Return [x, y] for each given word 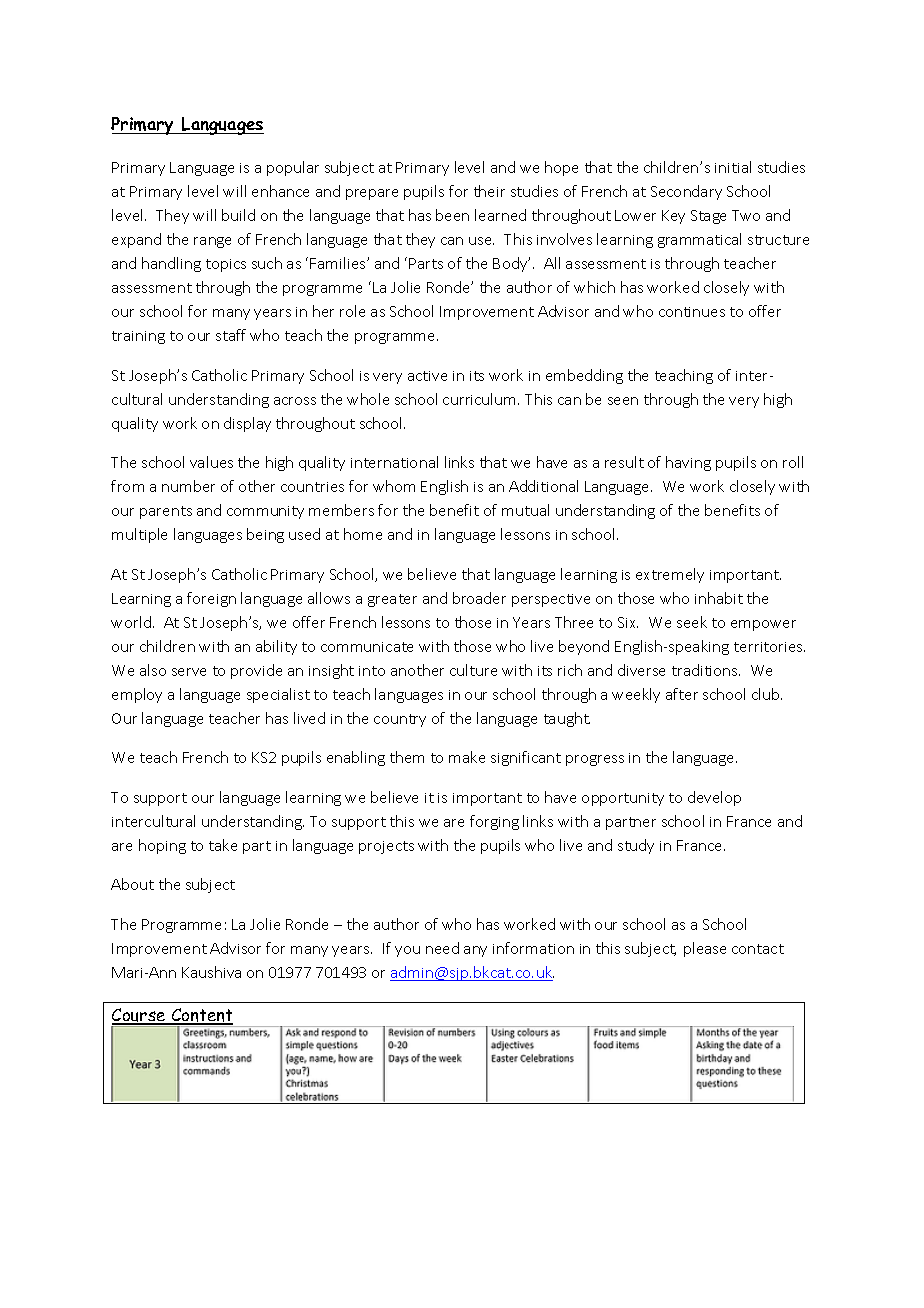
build [238, 215]
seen [623, 401]
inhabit [719, 598]
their [489, 191]
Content [201, 1016]
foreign [211, 599]
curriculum [481, 399]
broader [479, 598]
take [223, 845]
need [442, 948]
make [467, 757]
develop [714, 798]
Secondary [686, 192]
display [247, 424]
